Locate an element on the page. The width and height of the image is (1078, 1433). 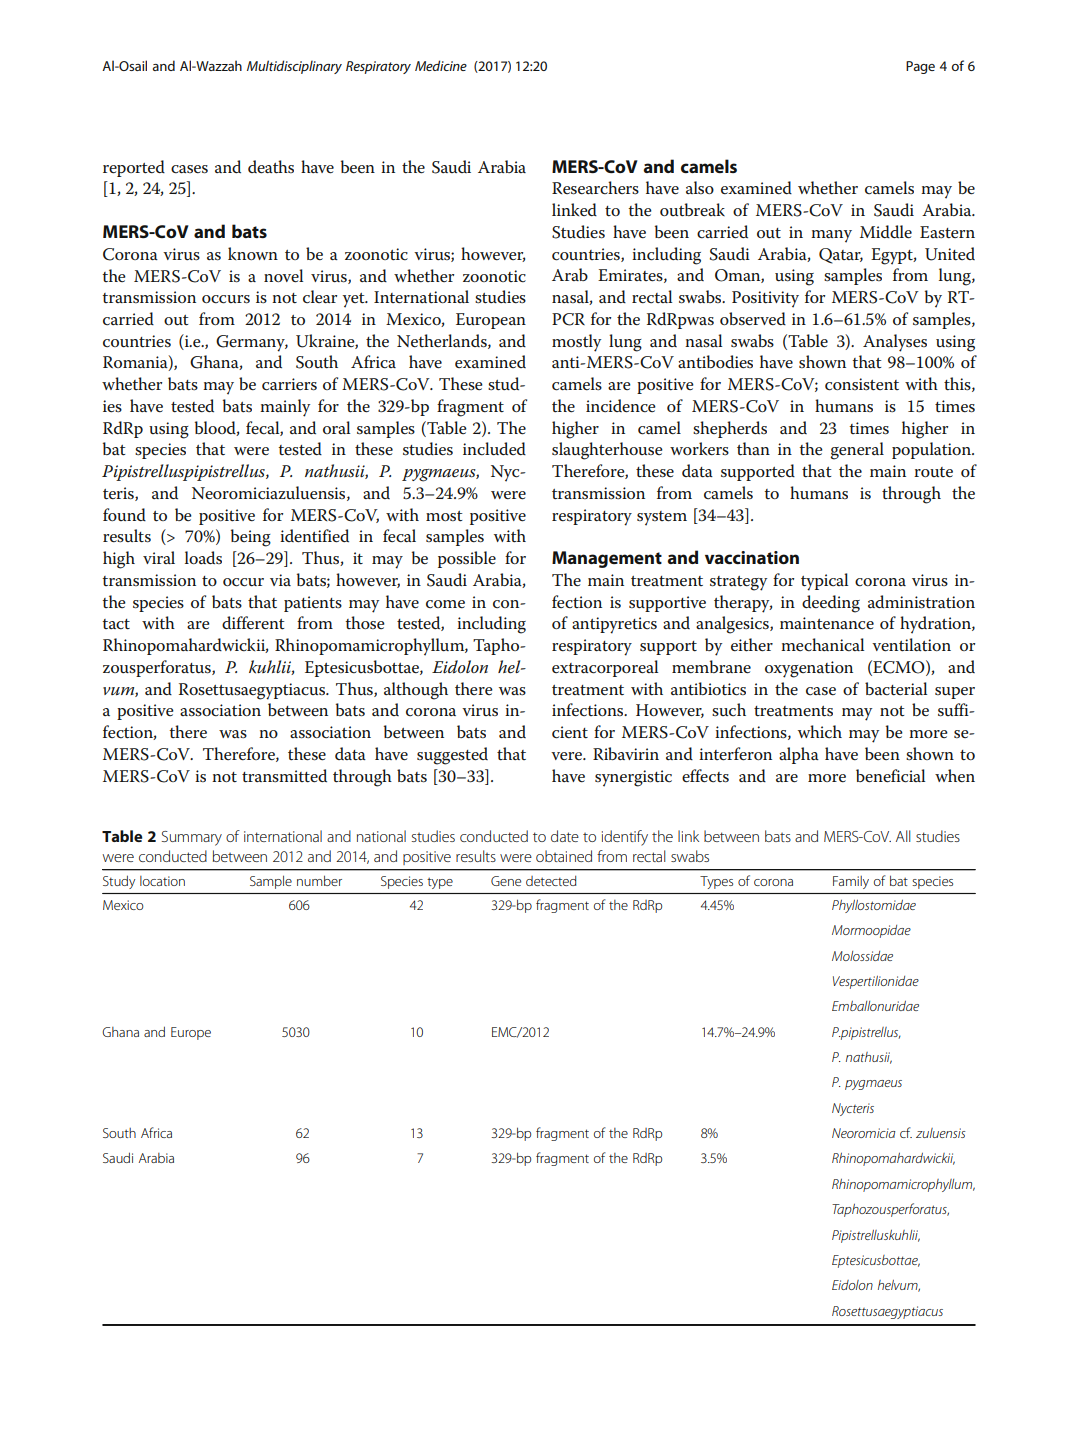
Summary is located at coordinates (192, 838).
